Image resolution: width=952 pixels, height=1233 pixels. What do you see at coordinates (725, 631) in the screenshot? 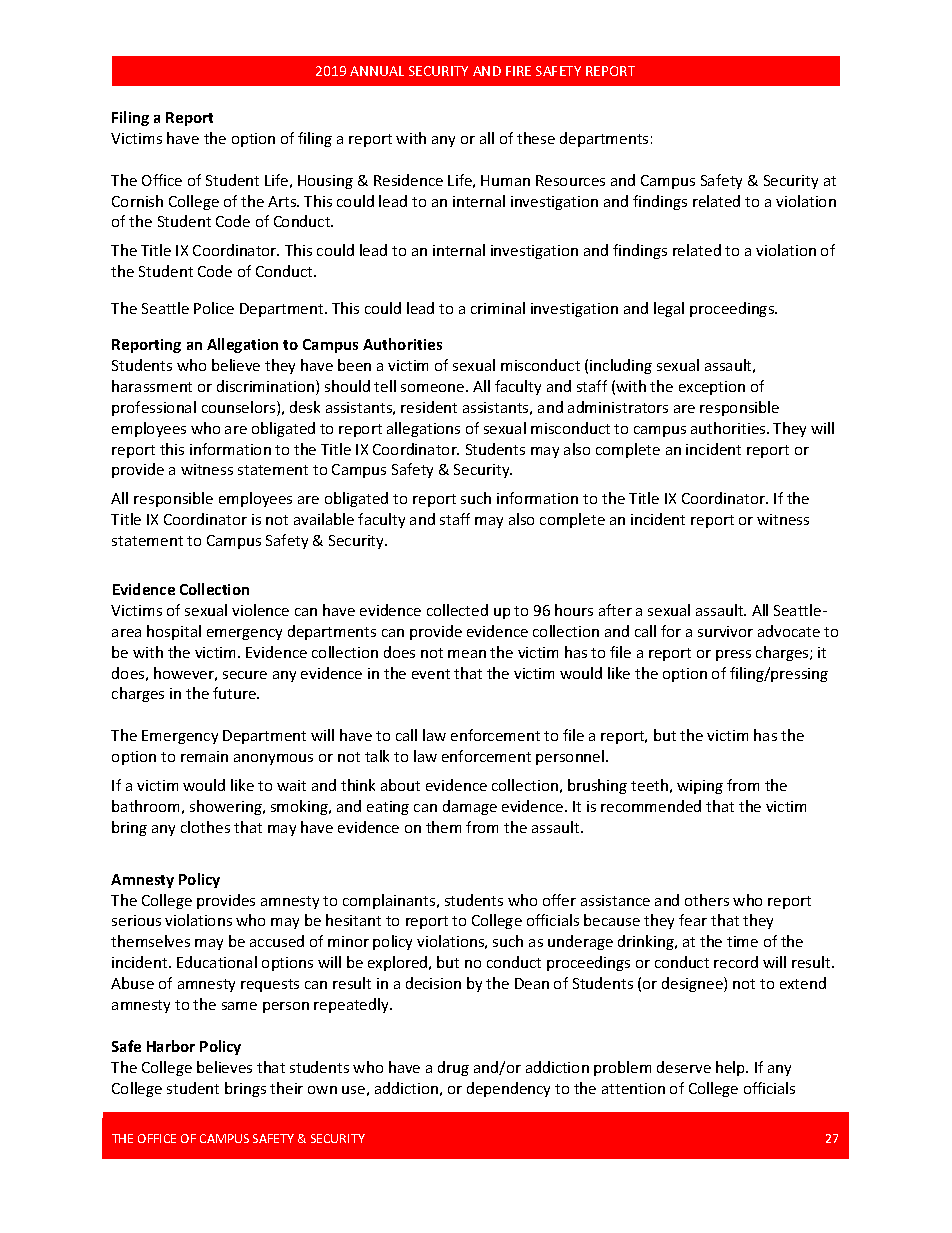
I see `survivor` at bounding box center [725, 631].
